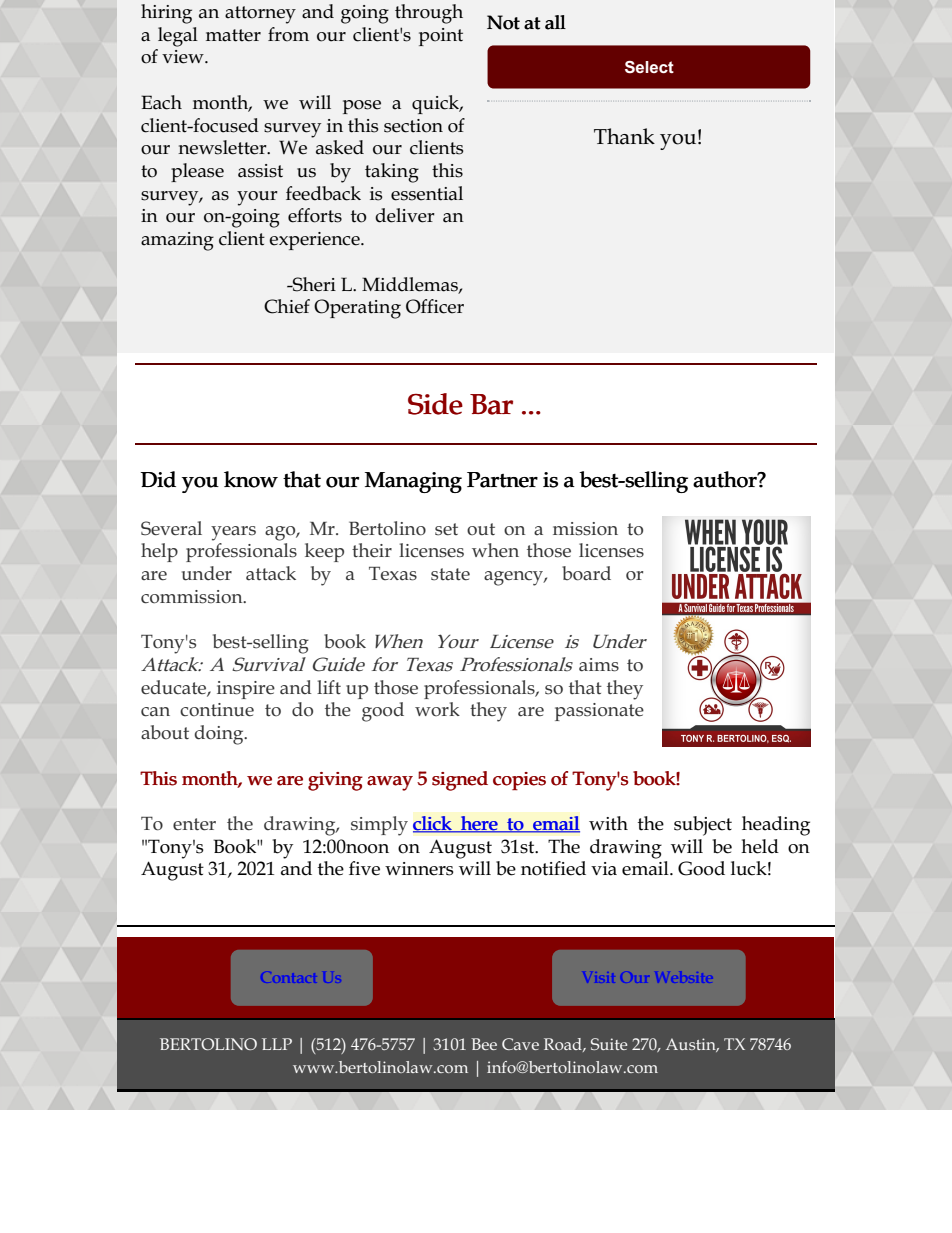  Describe the element at coordinates (277, 1044) in the screenshot. I see `LLP` at that location.
